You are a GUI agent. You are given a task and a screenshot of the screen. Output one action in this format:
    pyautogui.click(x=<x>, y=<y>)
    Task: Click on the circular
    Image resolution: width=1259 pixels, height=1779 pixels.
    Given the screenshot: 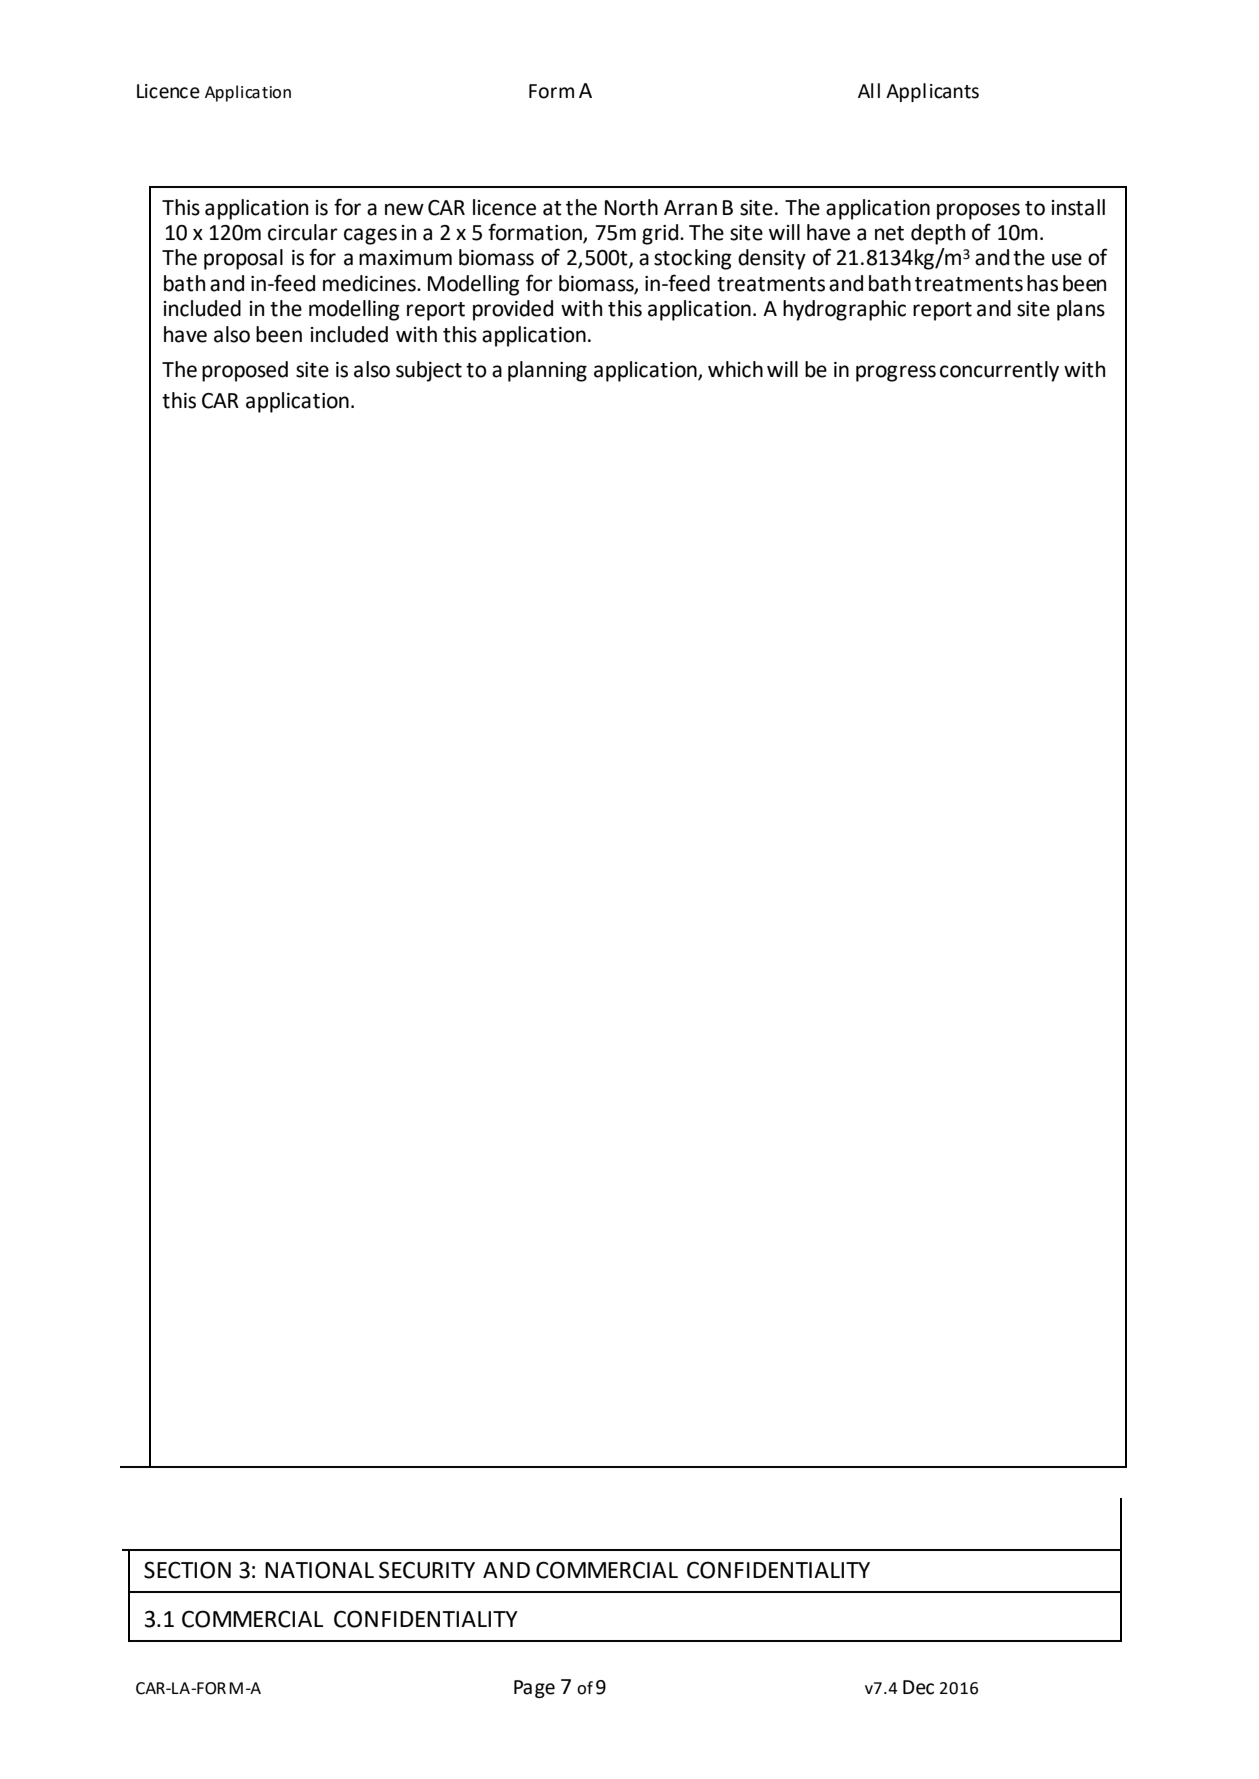 What is the action you would take?
    pyautogui.click(x=303, y=232)
